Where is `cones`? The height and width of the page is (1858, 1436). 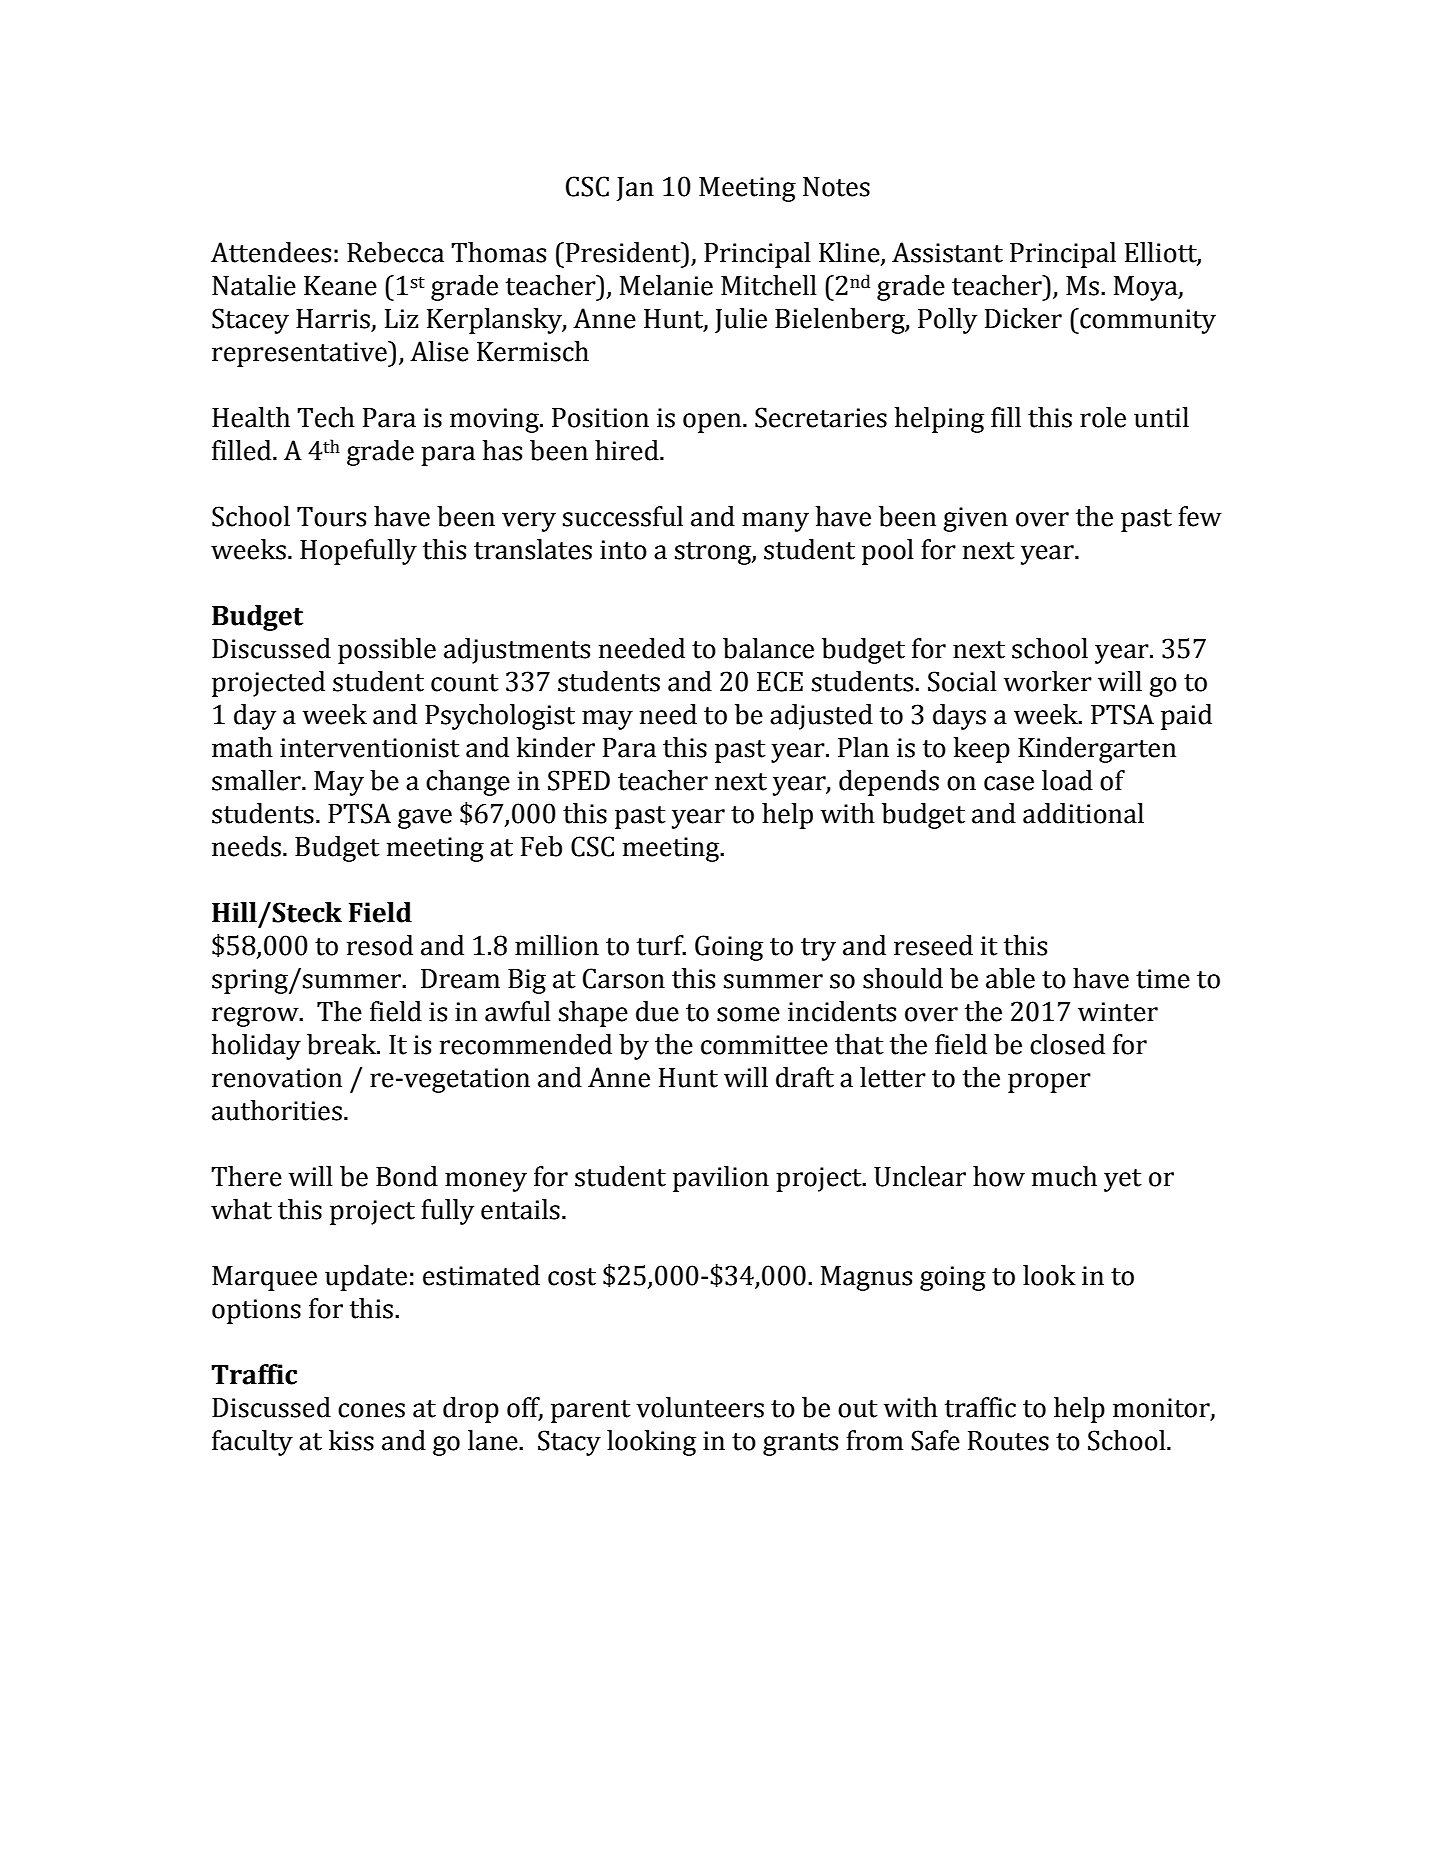 cones is located at coordinates (371, 1410).
